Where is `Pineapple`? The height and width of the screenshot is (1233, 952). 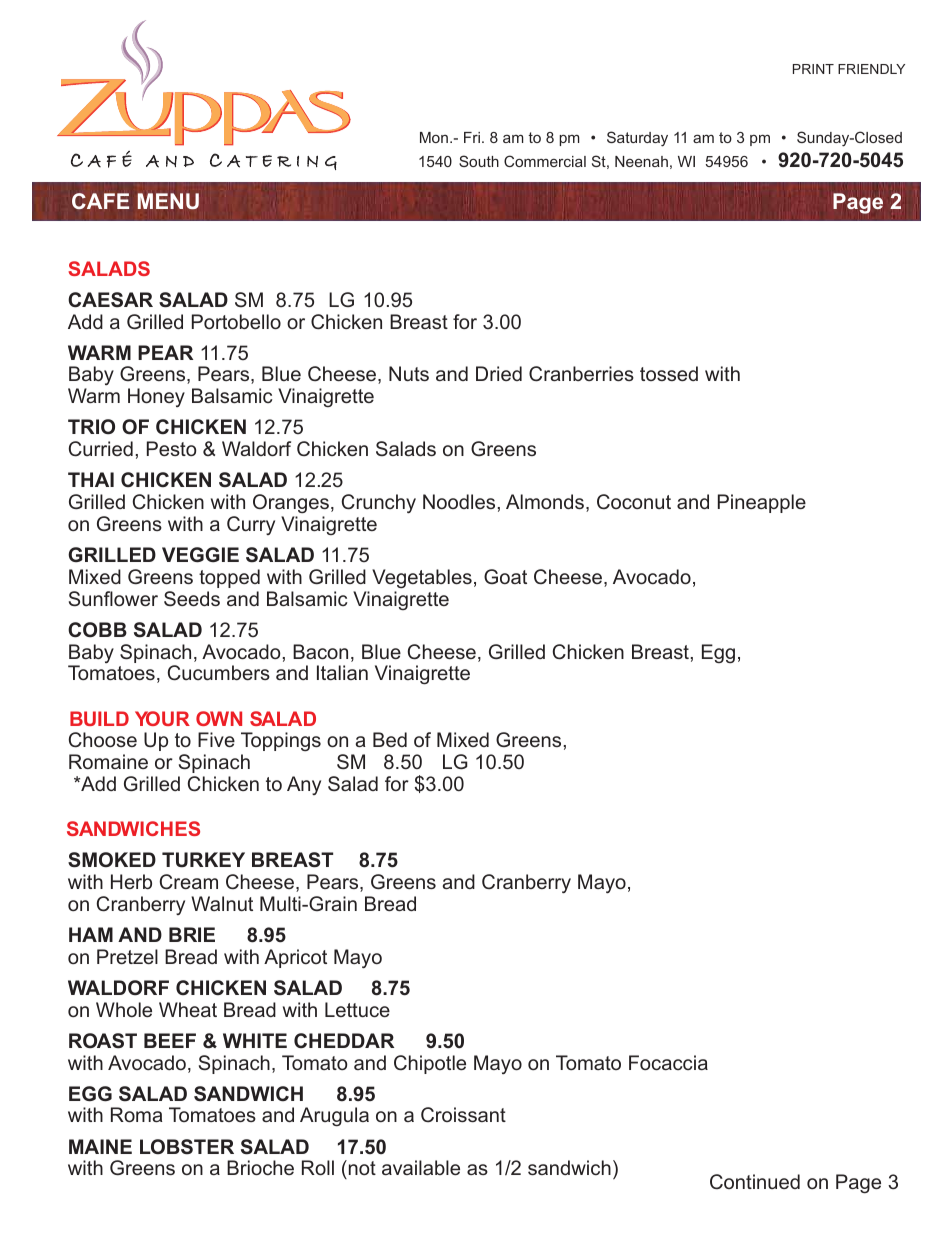 Pineapple is located at coordinates (762, 503).
